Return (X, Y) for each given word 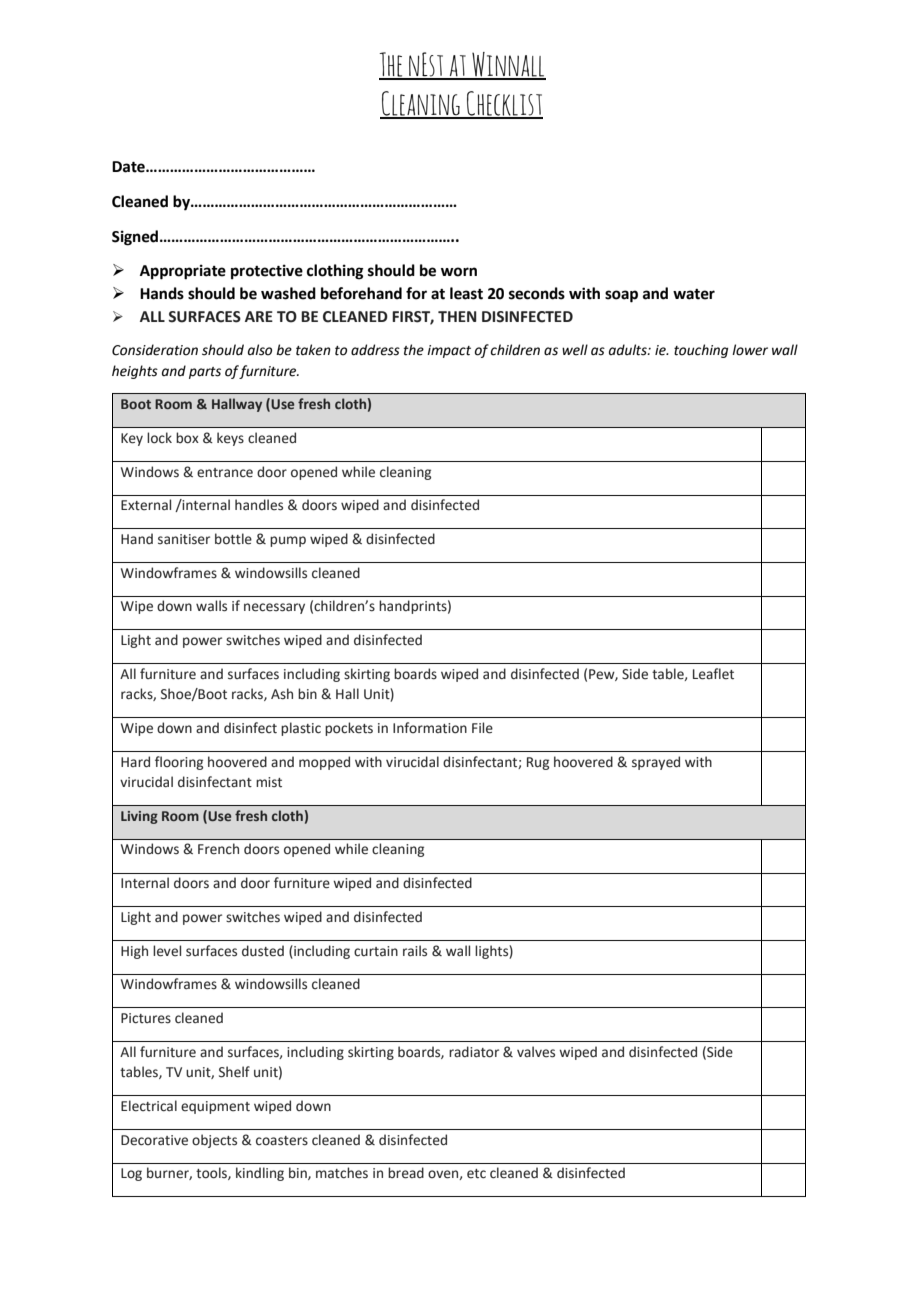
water (694, 294)
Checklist (504, 104)
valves (536, 1052)
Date (129, 167)
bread (406, 1173)
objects (214, 1141)
